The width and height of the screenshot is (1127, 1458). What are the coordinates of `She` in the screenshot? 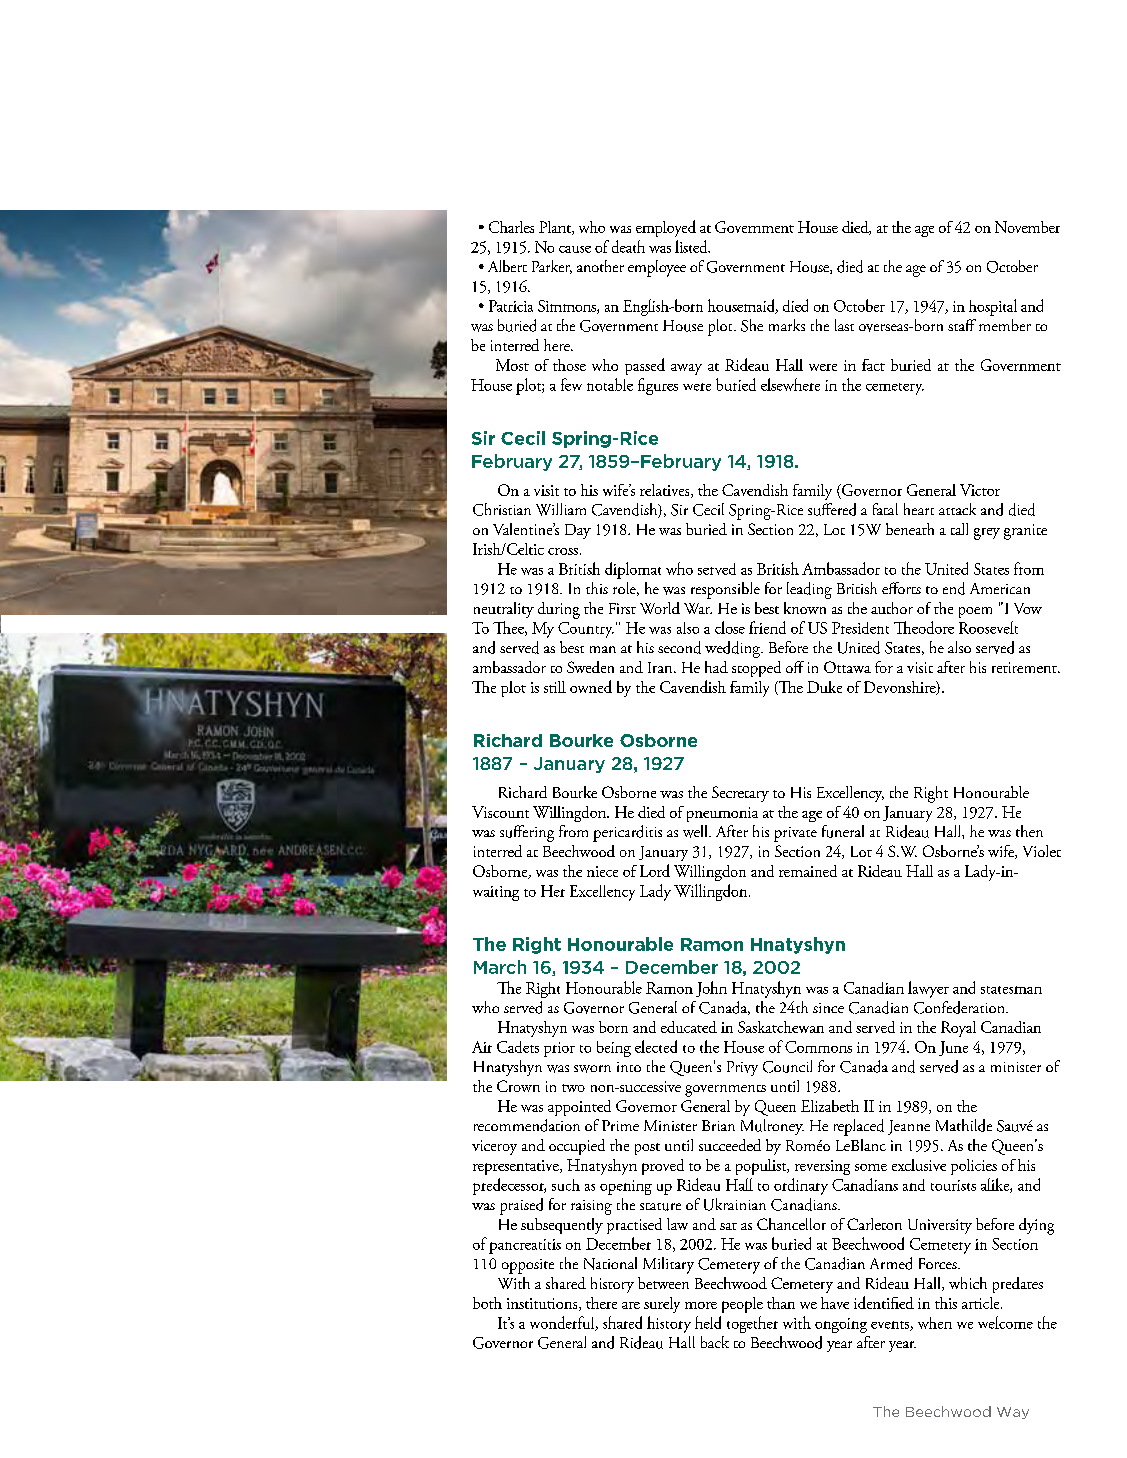 It's located at (752, 325).
